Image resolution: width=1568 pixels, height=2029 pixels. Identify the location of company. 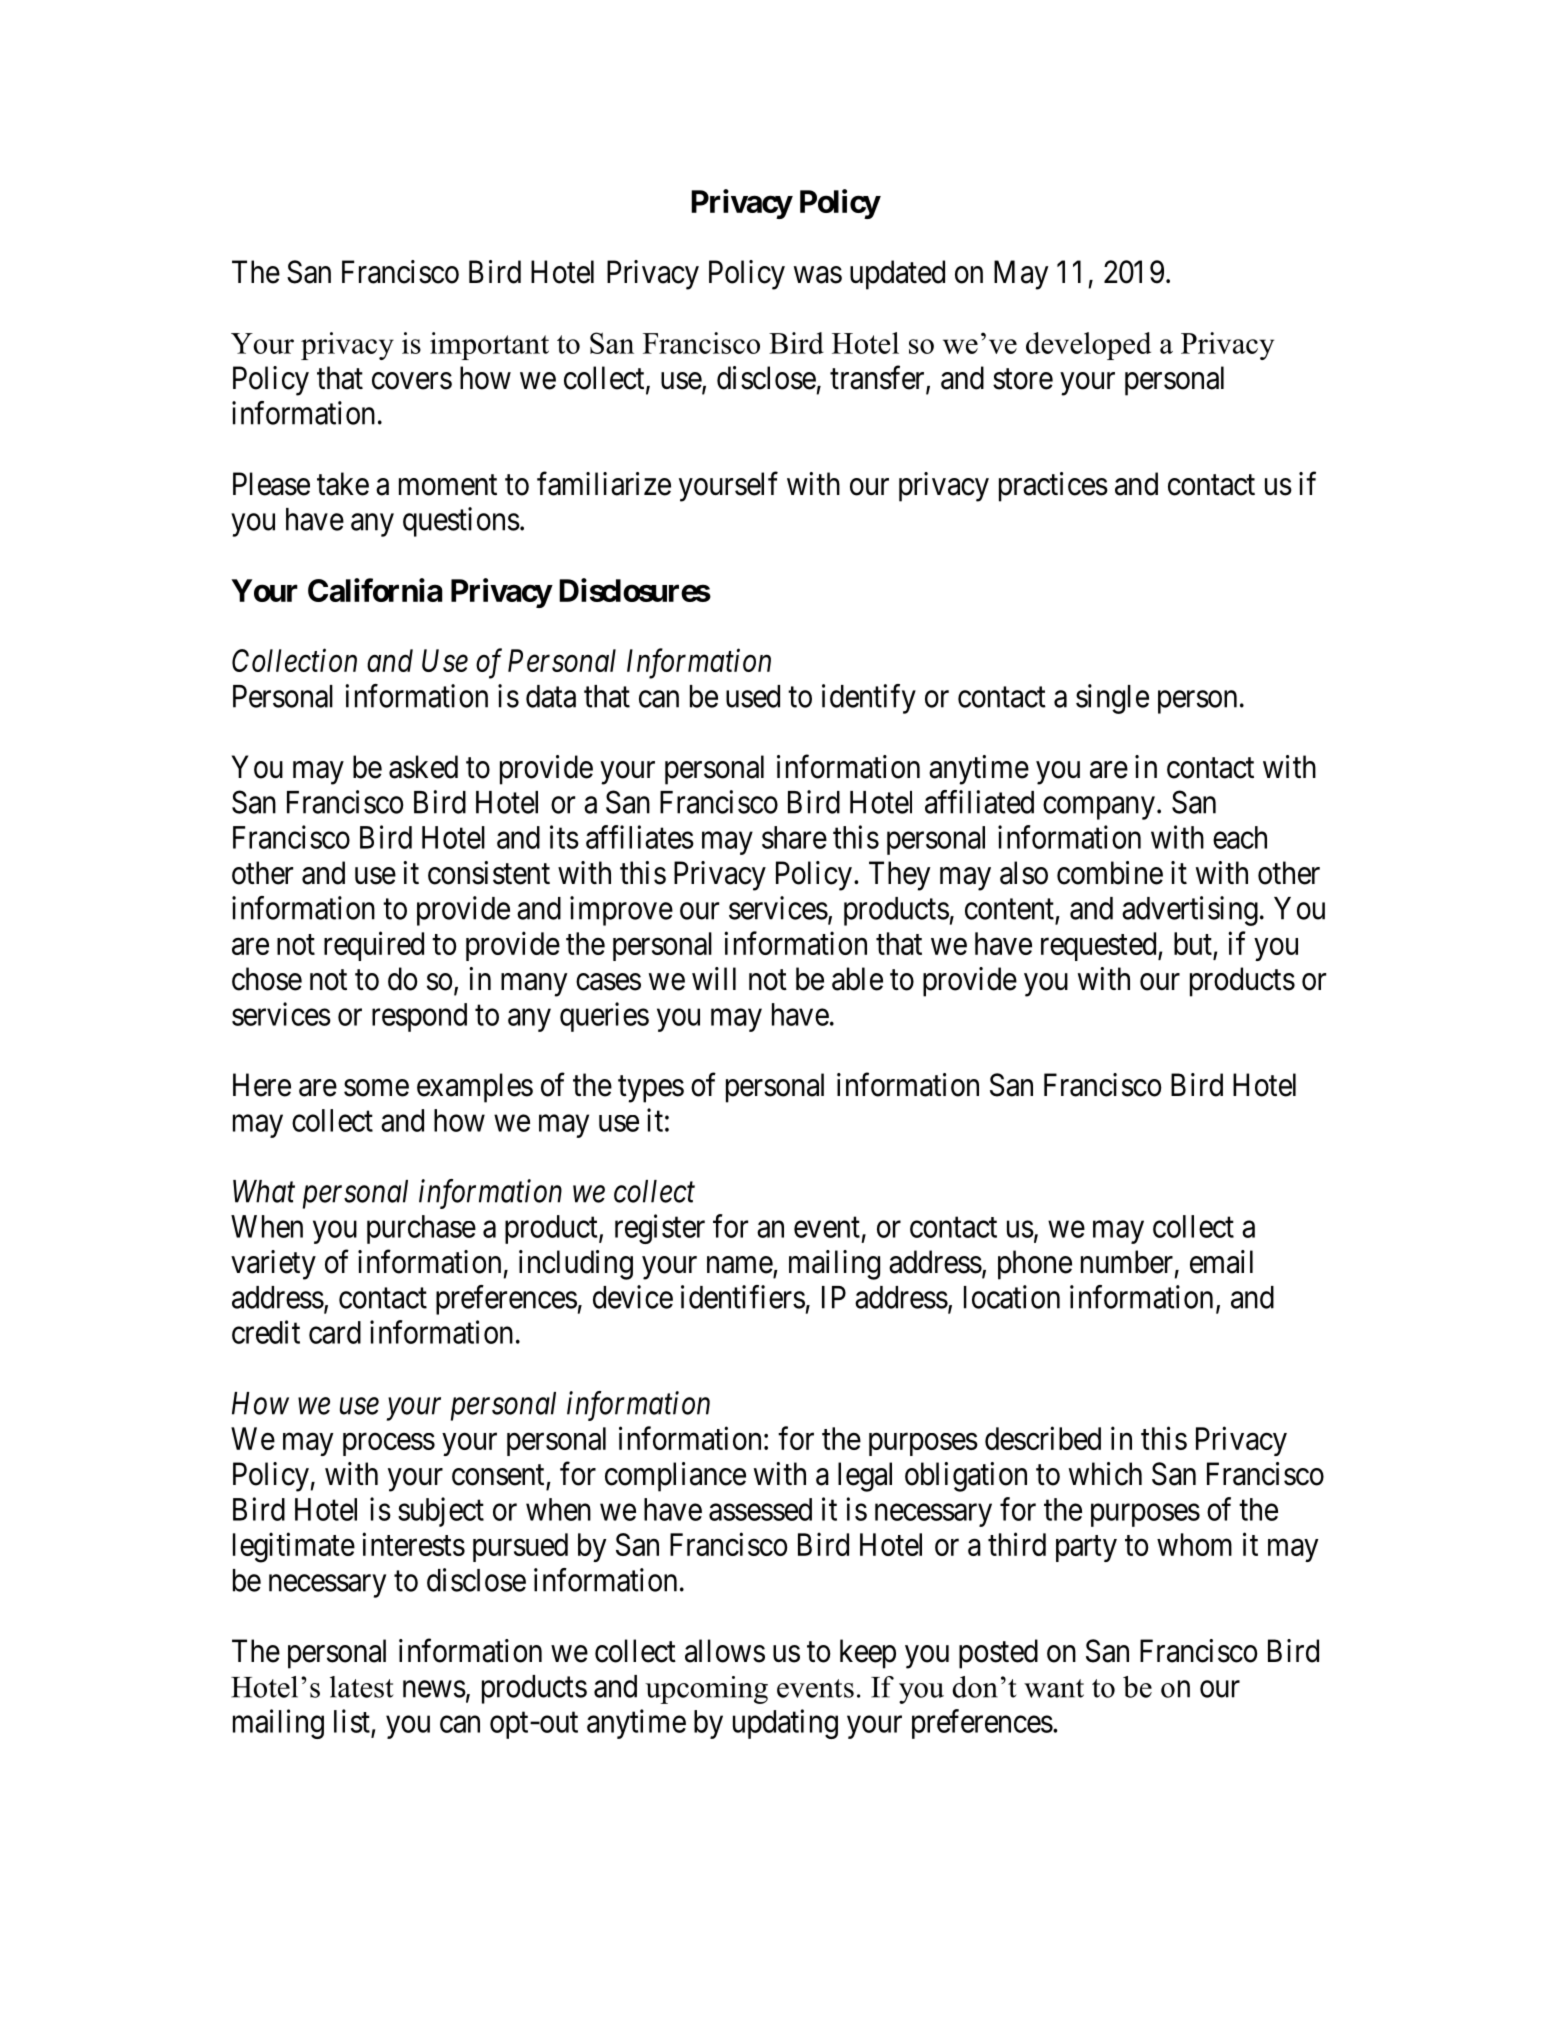
(1099, 808).
